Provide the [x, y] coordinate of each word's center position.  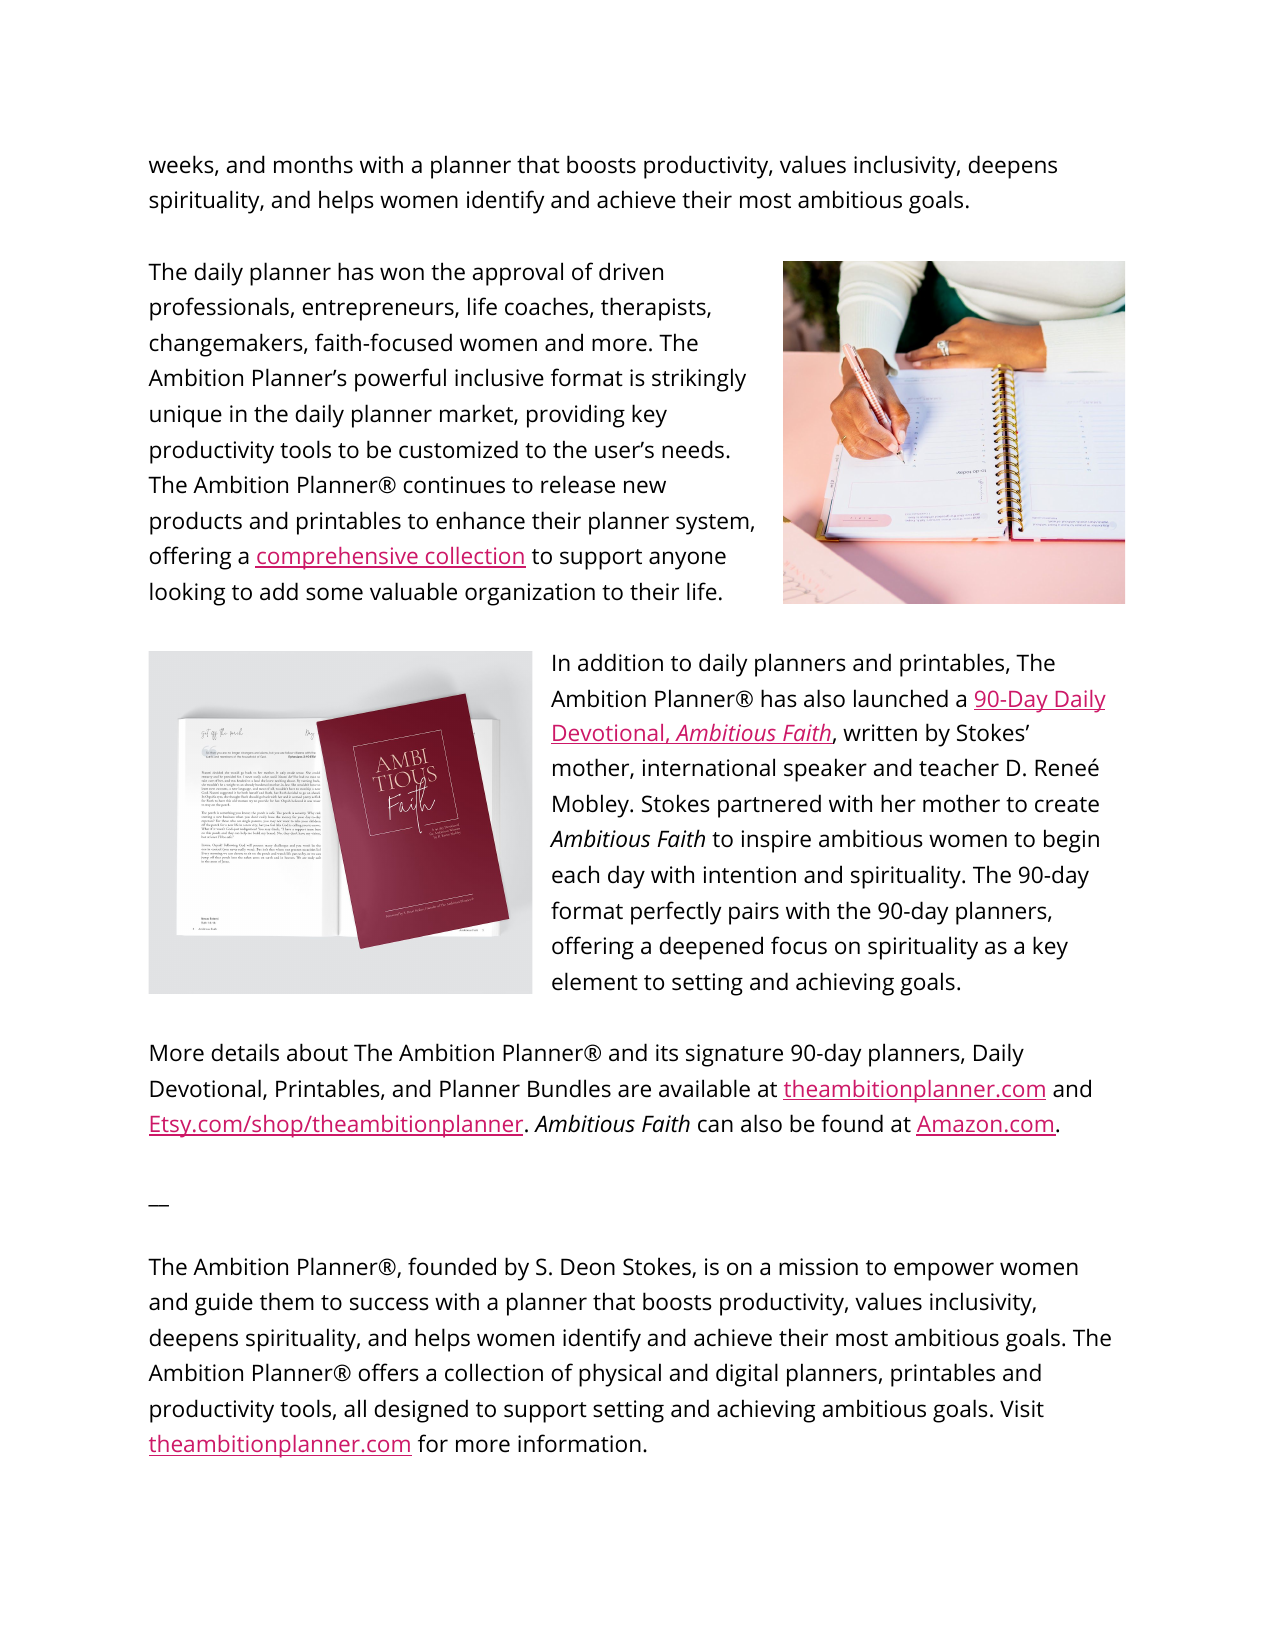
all [355, 1408]
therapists [654, 309]
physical [620, 1375]
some [334, 594]
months [313, 164]
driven [631, 271]
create [1067, 805]
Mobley [592, 806]
